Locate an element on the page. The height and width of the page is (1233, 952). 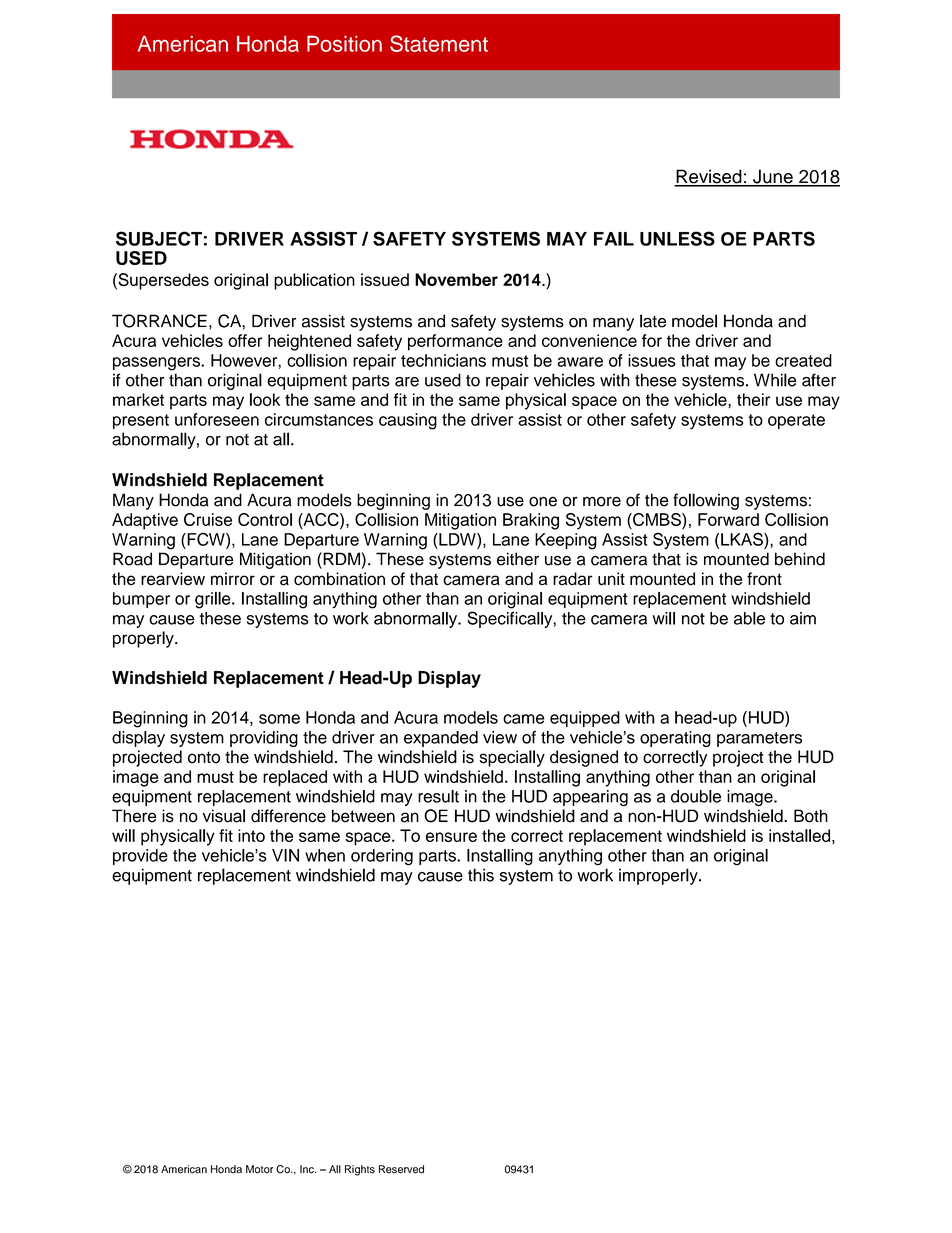
double is located at coordinates (696, 796).
